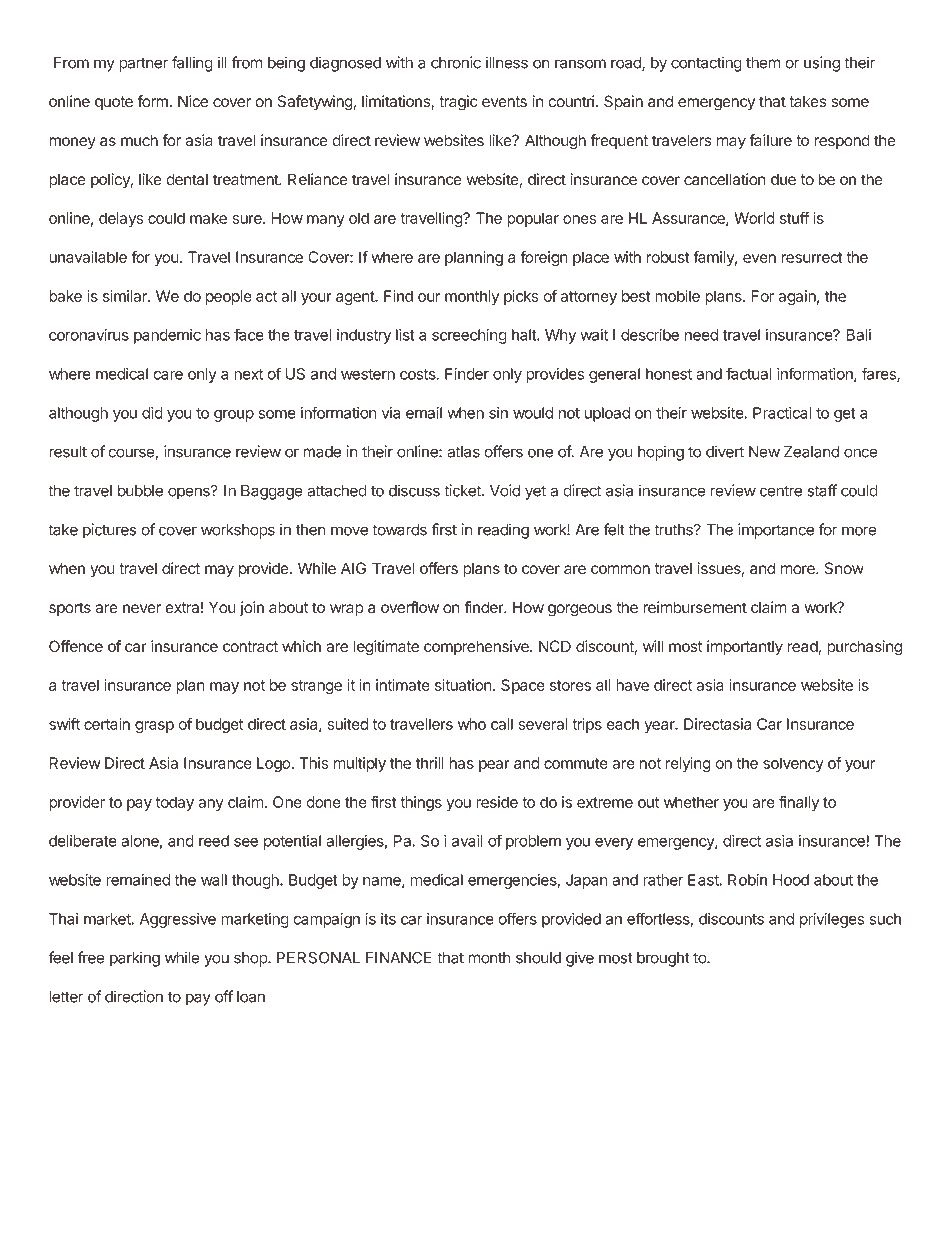 This screenshot has height=1233, width=952. Describe the element at coordinates (763, 63) in the screenshot. I see `them` at that location.
